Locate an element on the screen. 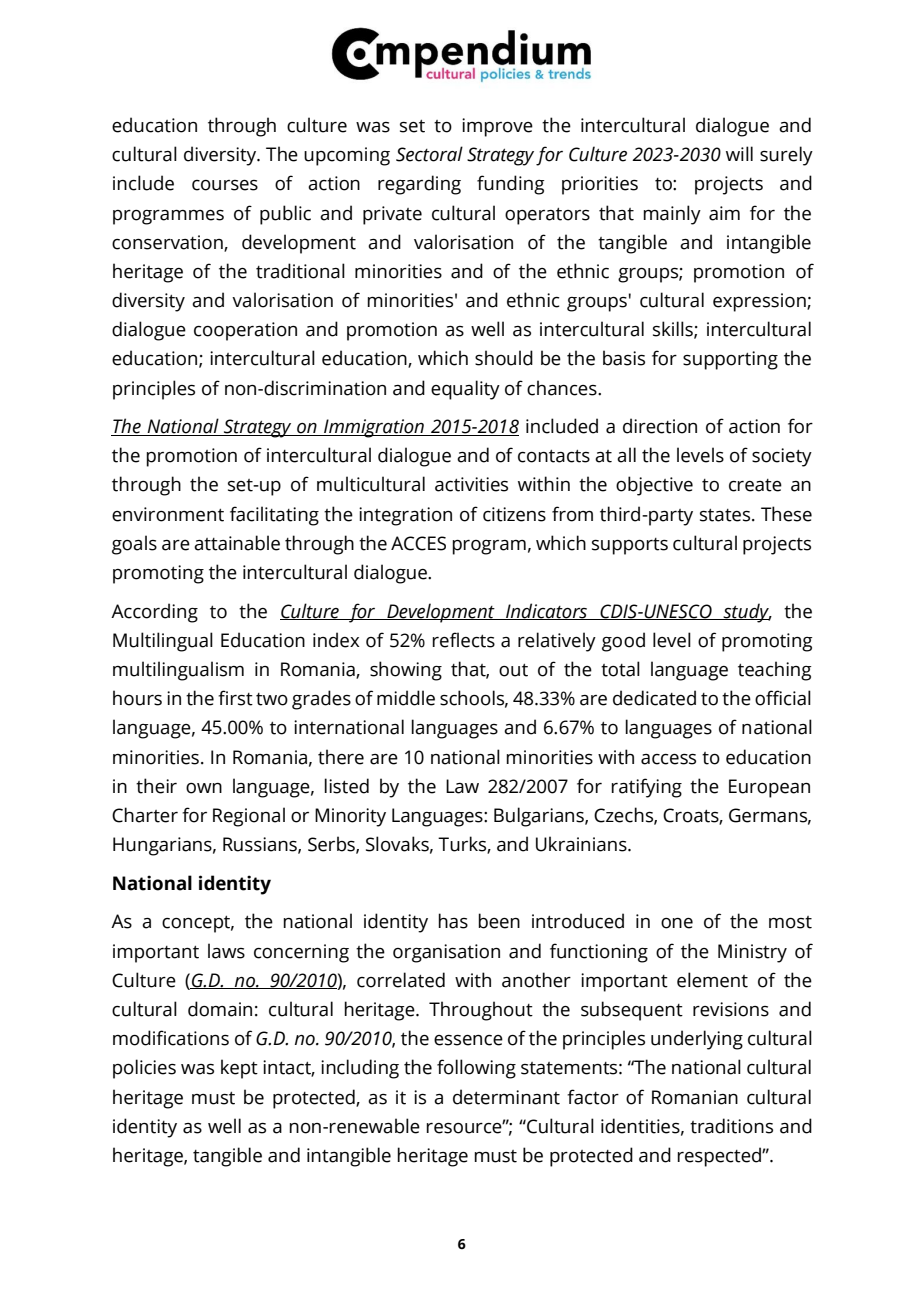 The height and width of the screenshot is (1308, 924). traditions is located at coordinates (731, 1126).
